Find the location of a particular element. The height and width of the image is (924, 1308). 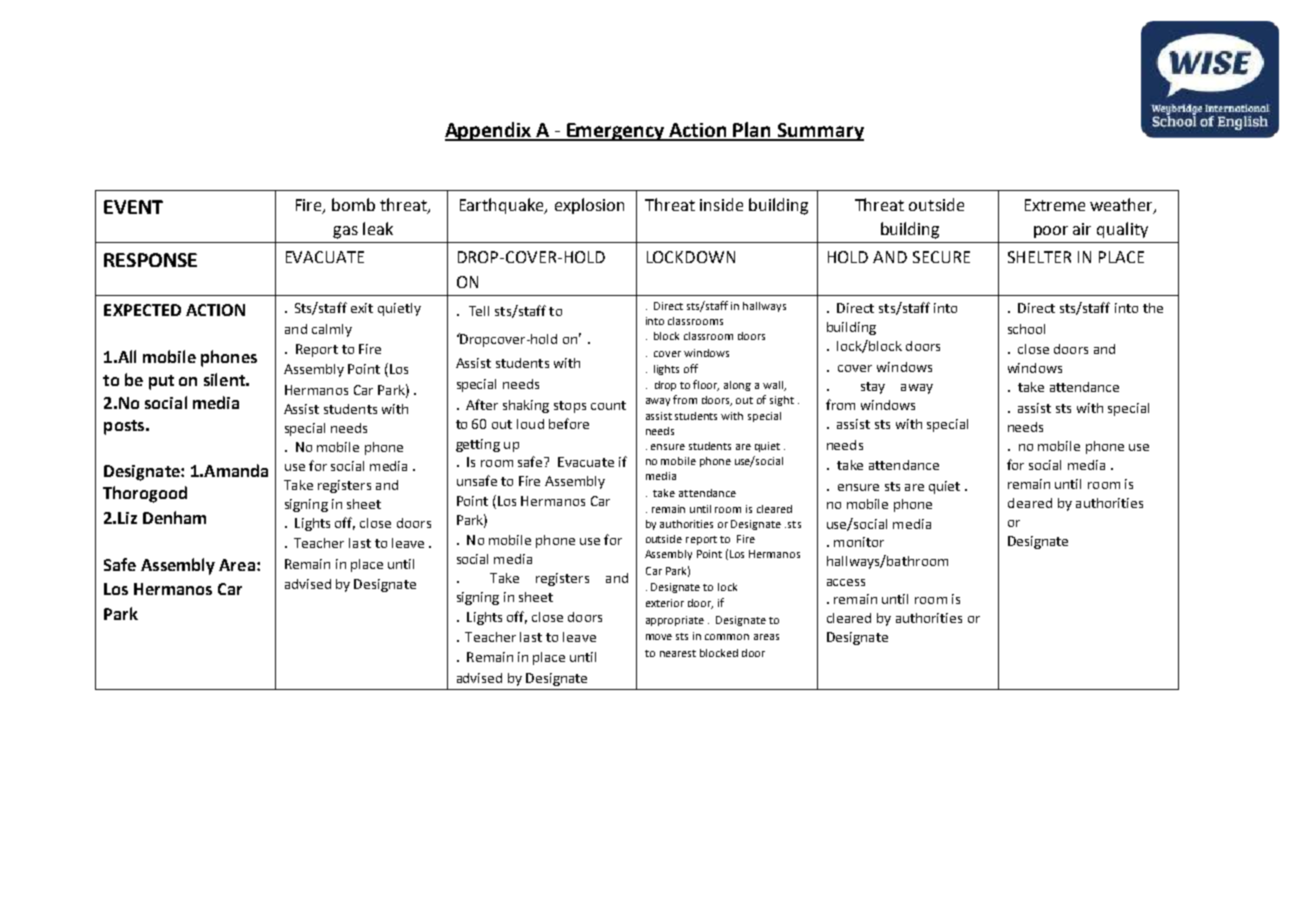

calmly is located at coordinates (332, 330).
